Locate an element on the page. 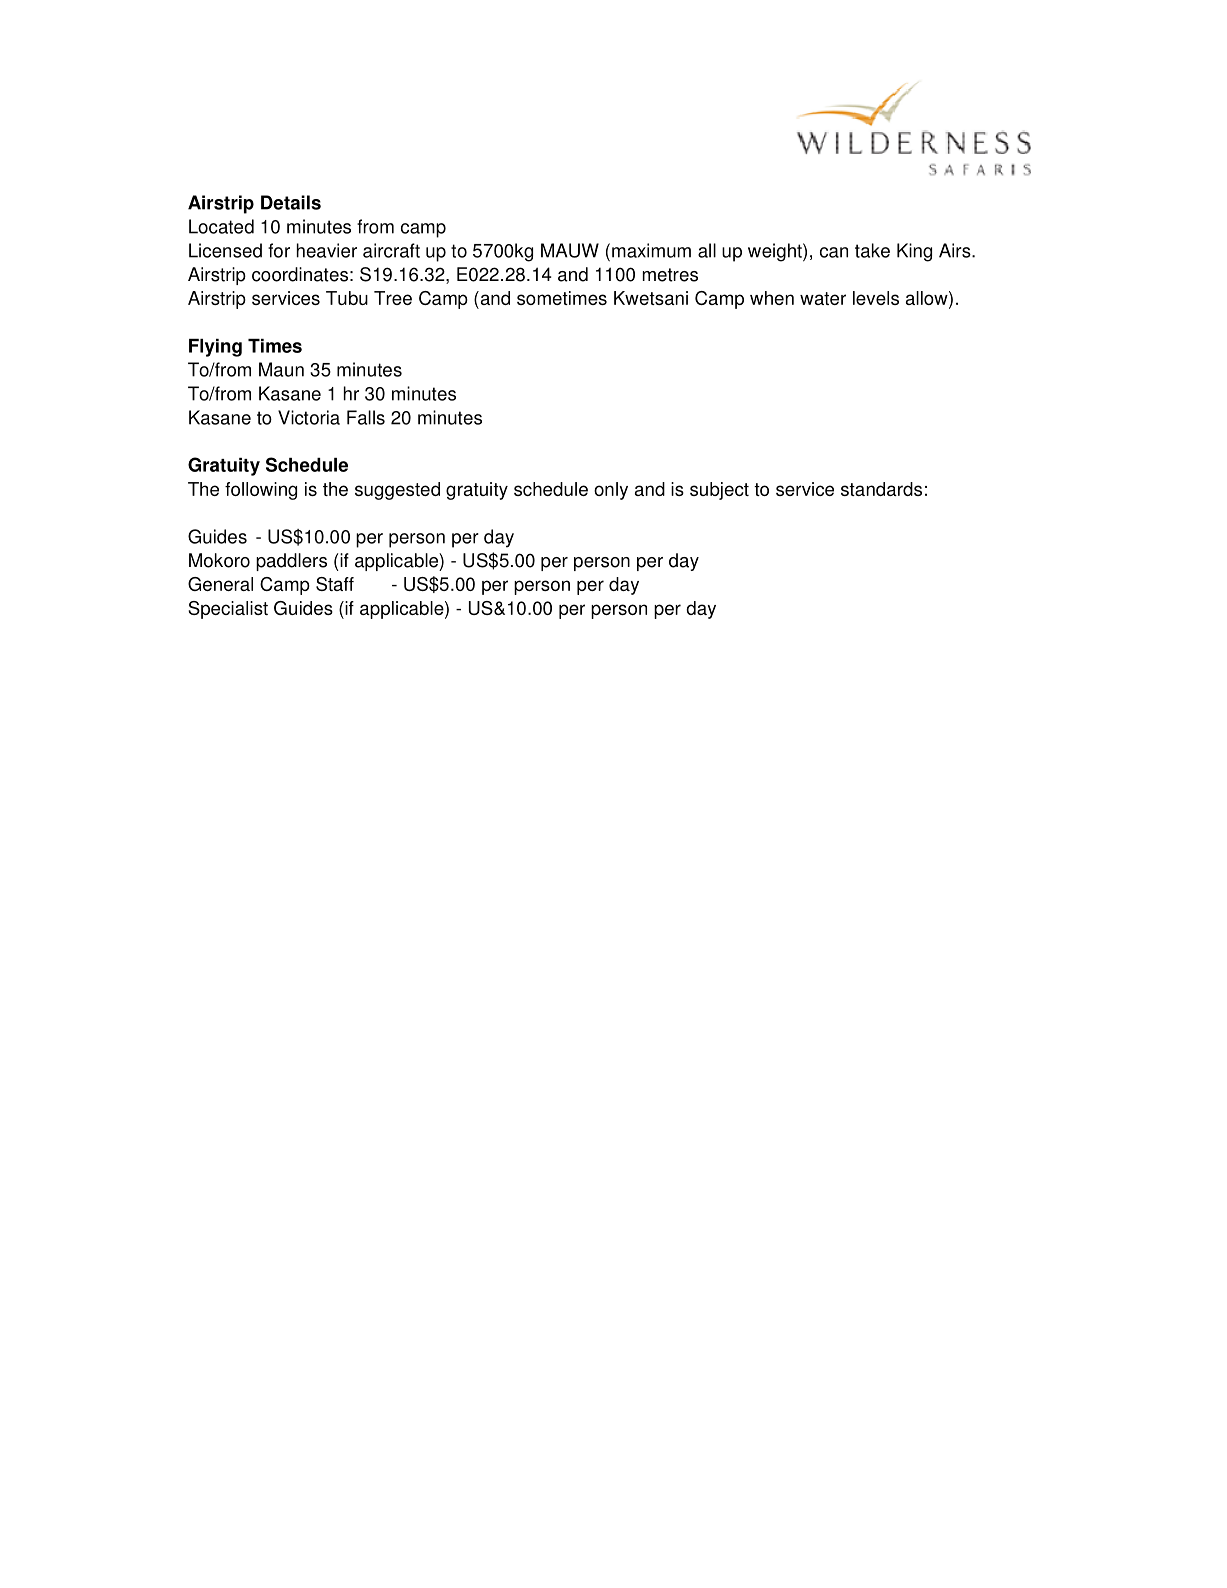 This image has height=1588, width=1227. paddlers is located at coordinates (291, 562).
